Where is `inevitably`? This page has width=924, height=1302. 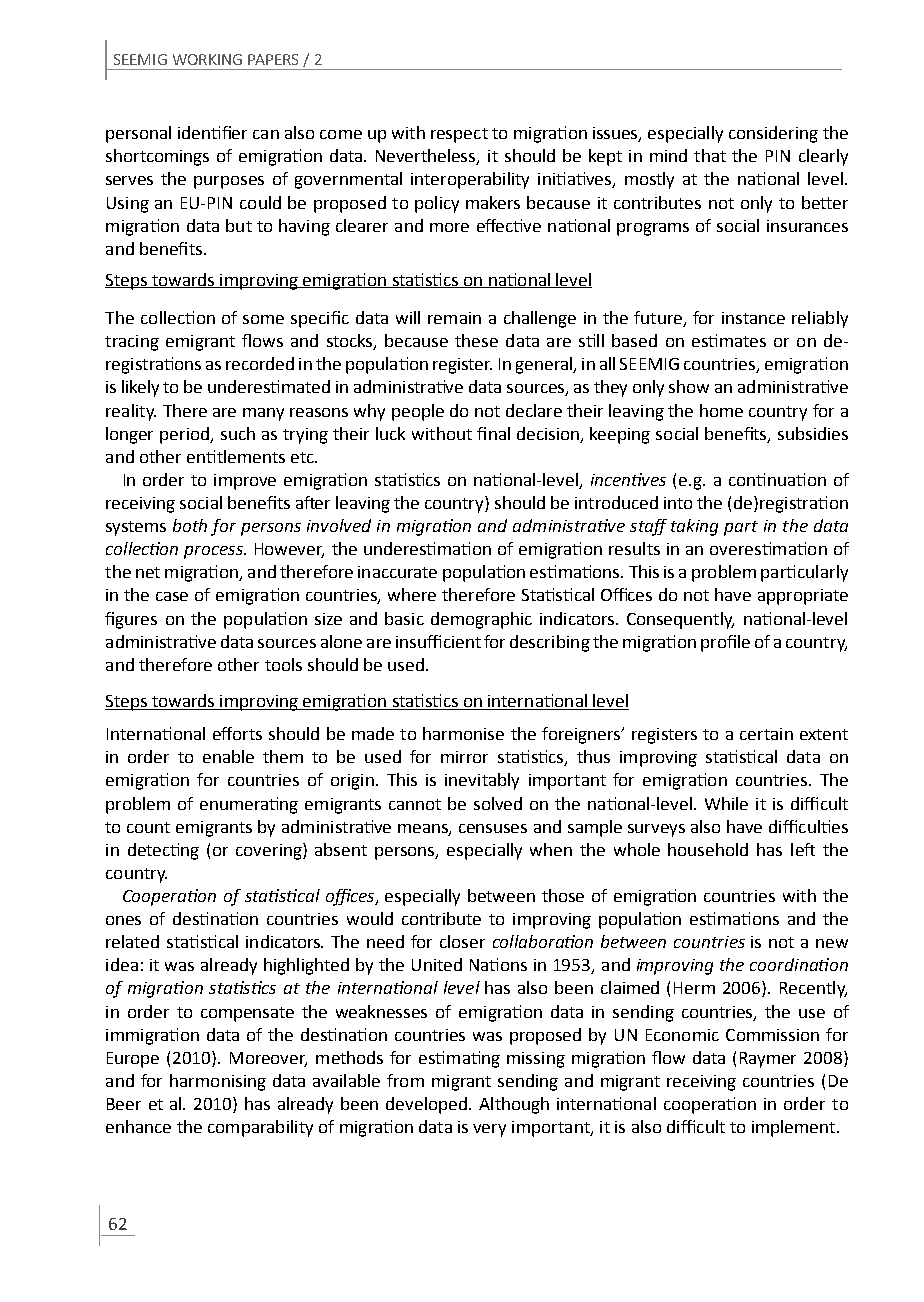 inevitably is located at coordinates (482, 781).
